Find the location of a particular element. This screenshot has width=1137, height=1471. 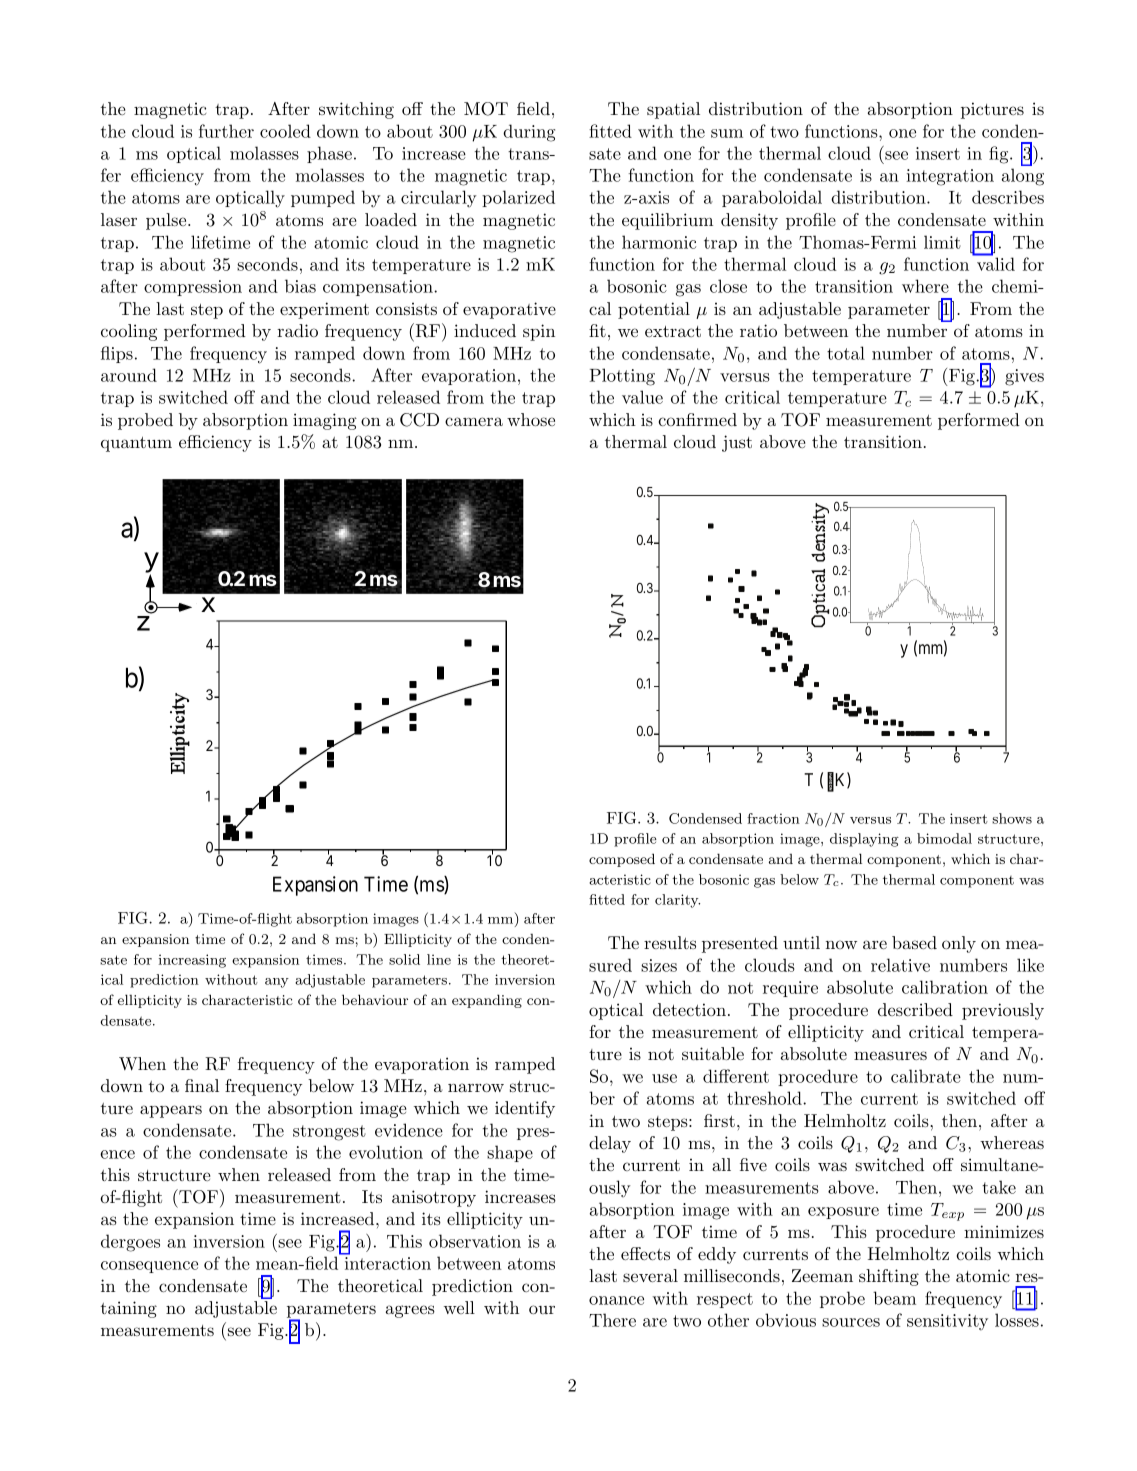

increasing is located at coordinates (192, 961).
